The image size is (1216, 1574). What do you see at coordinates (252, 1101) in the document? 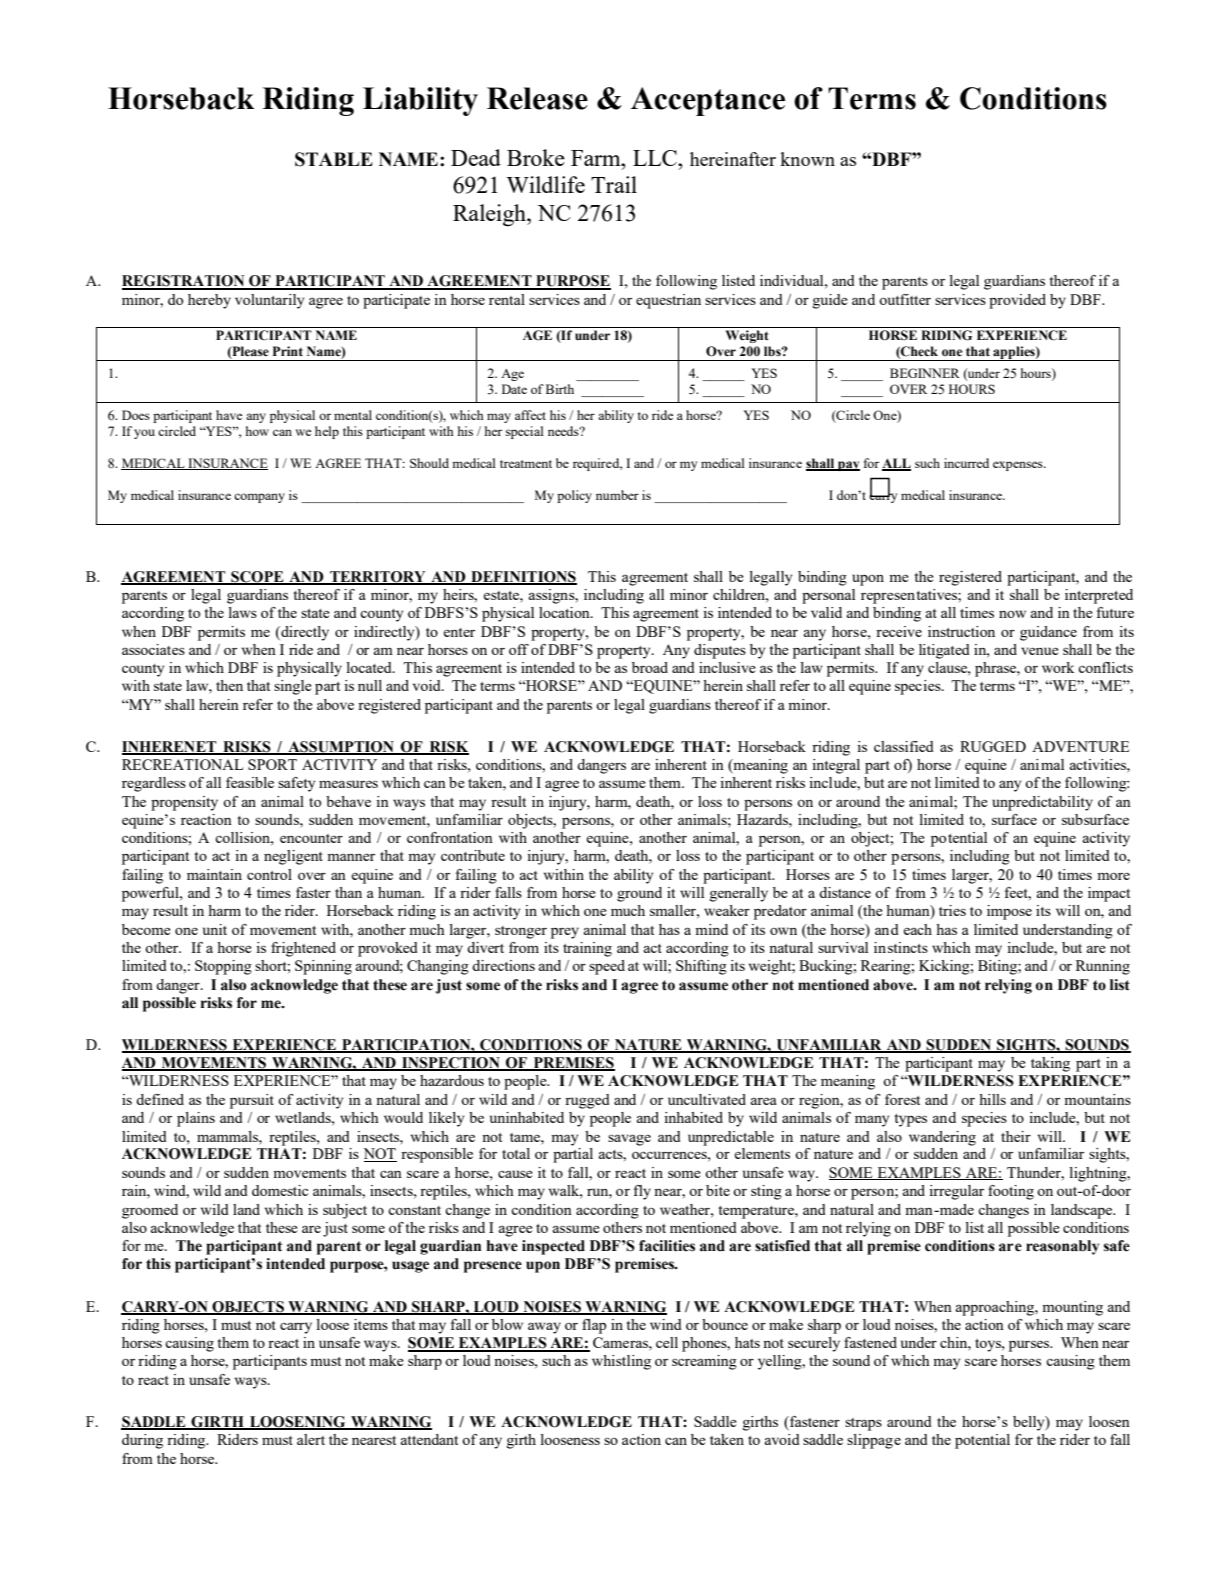
I see `pursuit` at bounding box center [252, 1101].
